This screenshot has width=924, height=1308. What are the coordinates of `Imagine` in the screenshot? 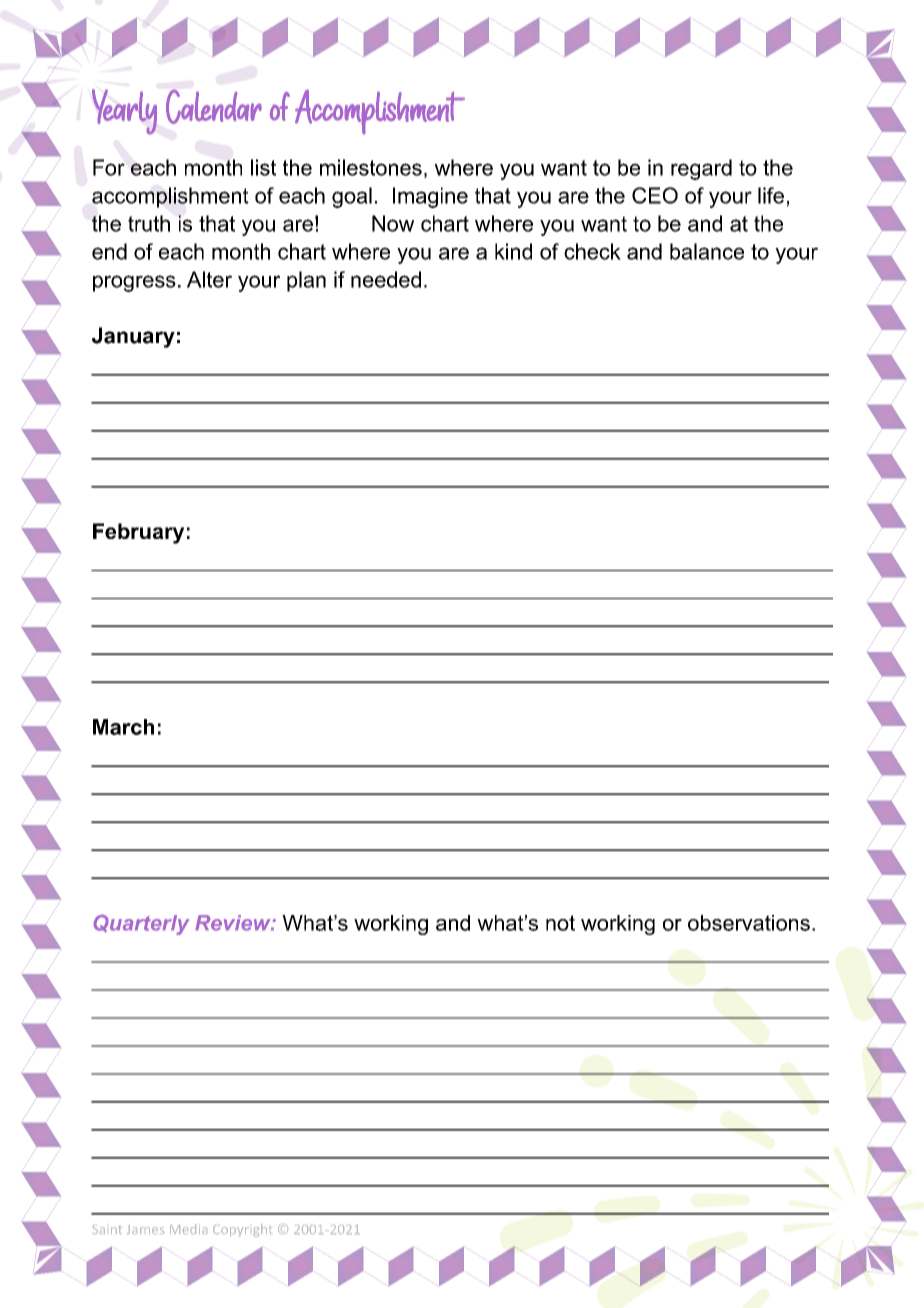 It's located at (430, 197).
